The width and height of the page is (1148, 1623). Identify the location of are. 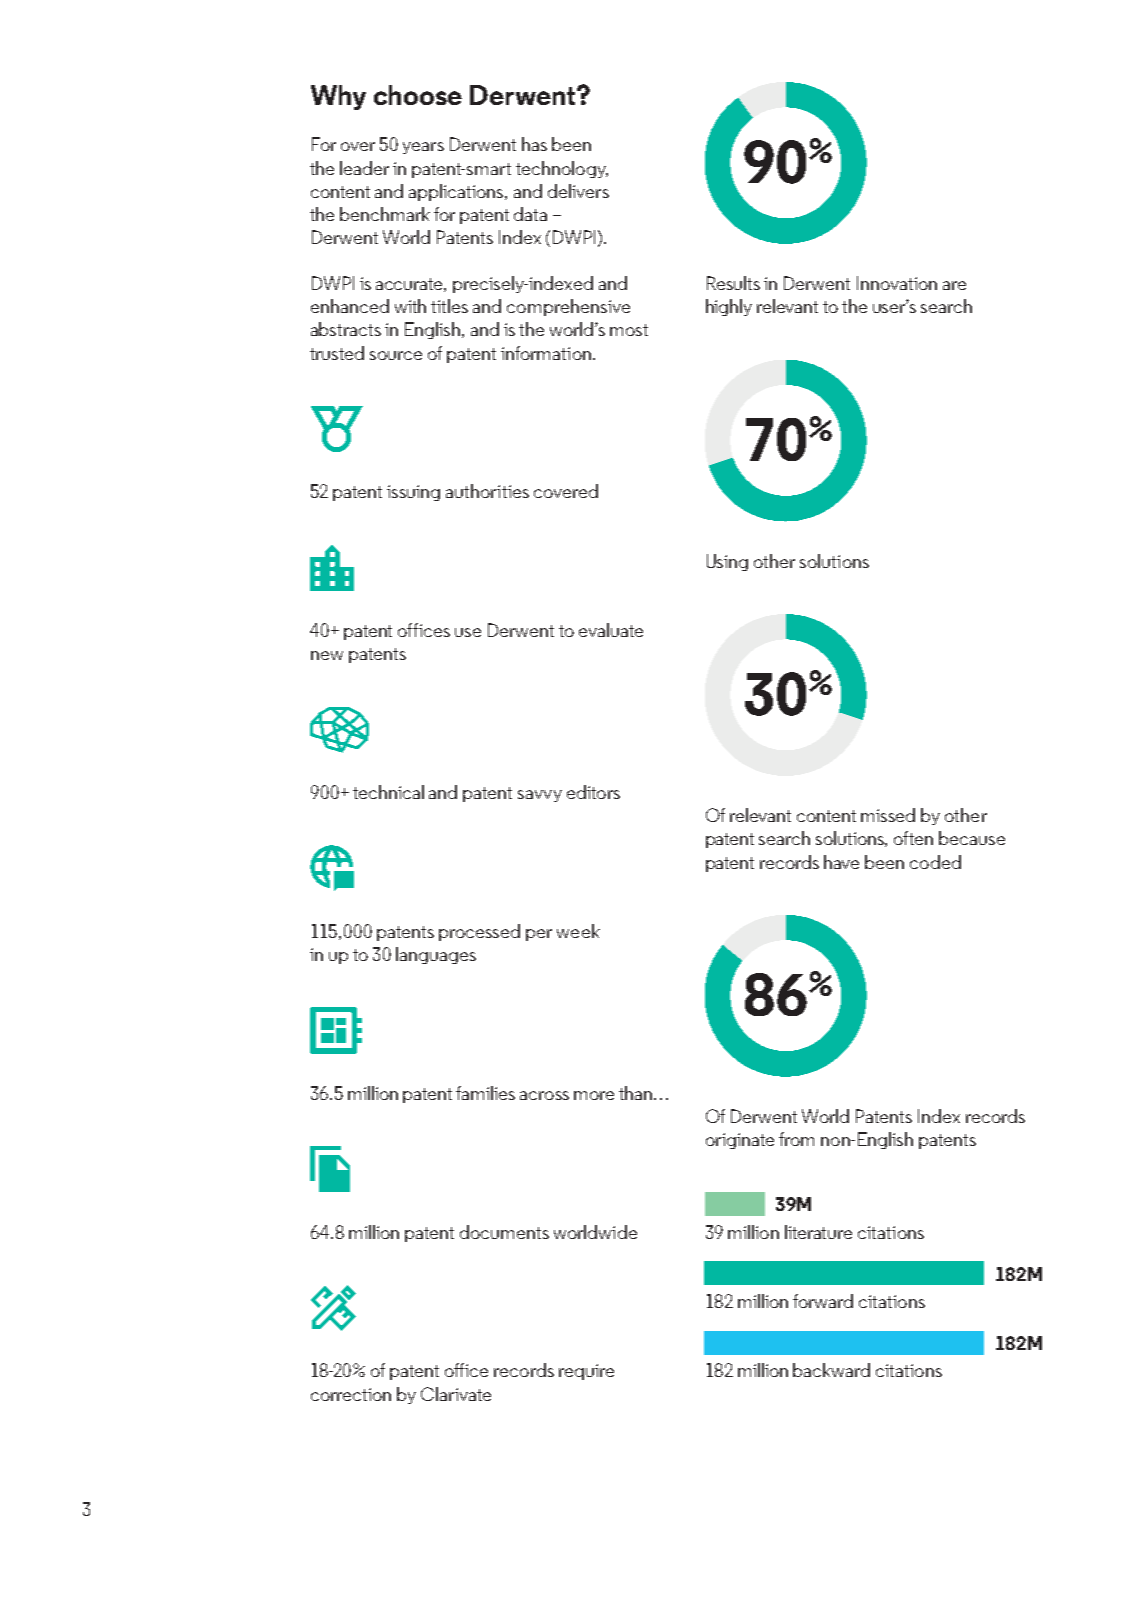
(954, 285).
